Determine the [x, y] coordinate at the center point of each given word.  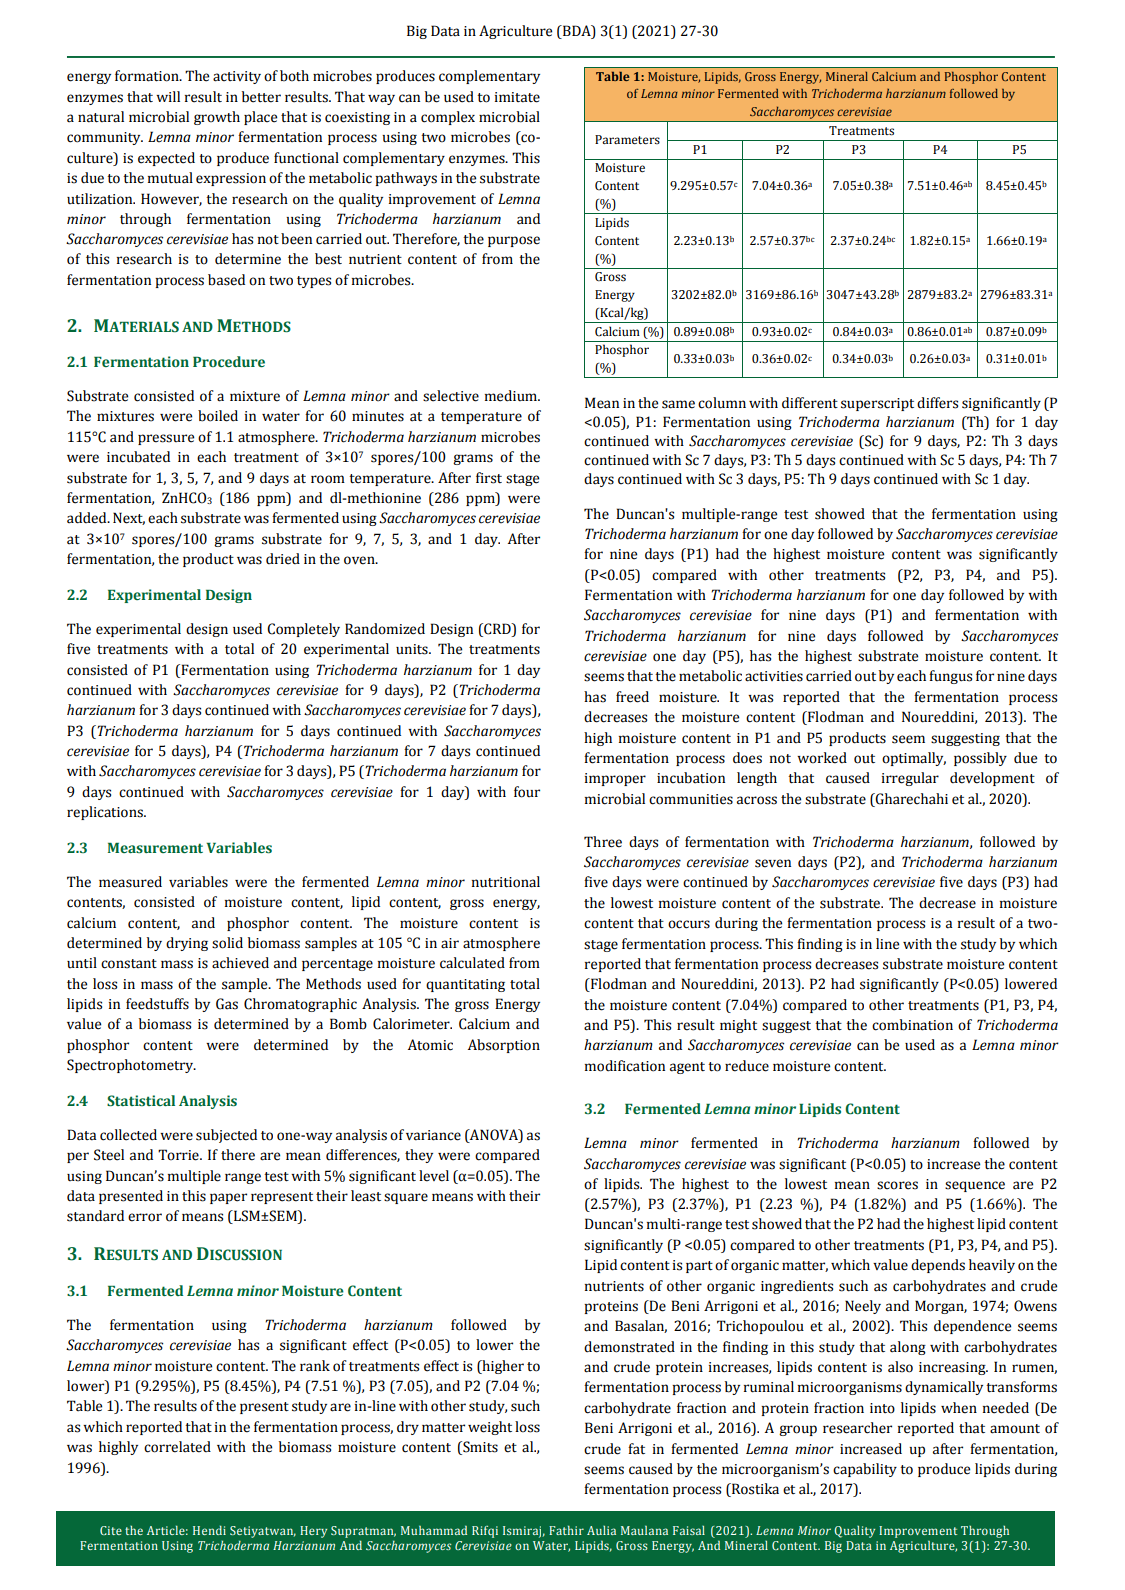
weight [490, 1428]
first [489, 478]
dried [283, 559]
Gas [227, 1004]
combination [912, 1025]
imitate [517, 97]
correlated [177, 1447]
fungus [950, 677]
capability [865, 1470]
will [168, 96]
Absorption [504, 1046]
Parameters [627, 140]
